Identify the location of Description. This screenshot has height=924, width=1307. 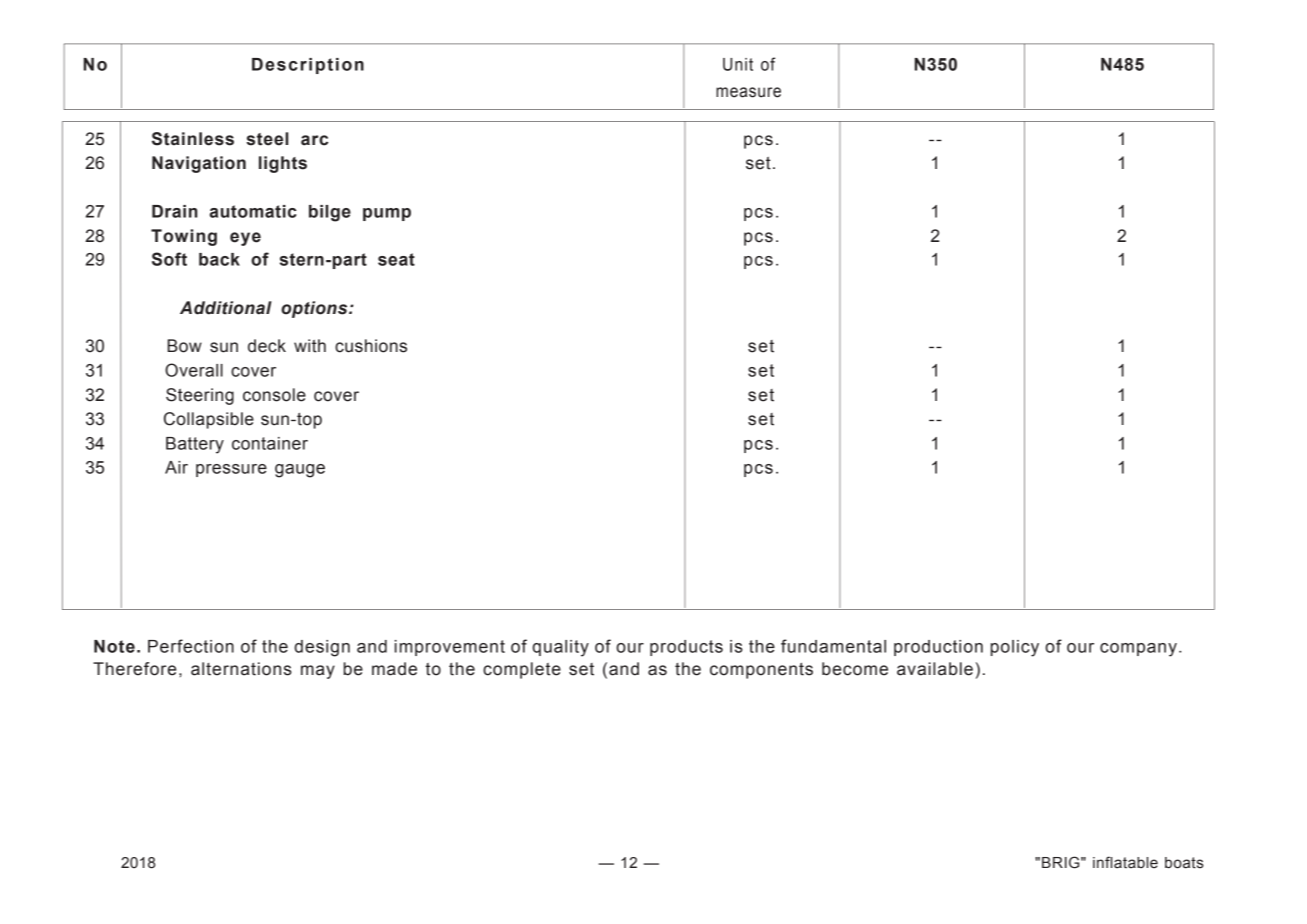
(308, 66).
